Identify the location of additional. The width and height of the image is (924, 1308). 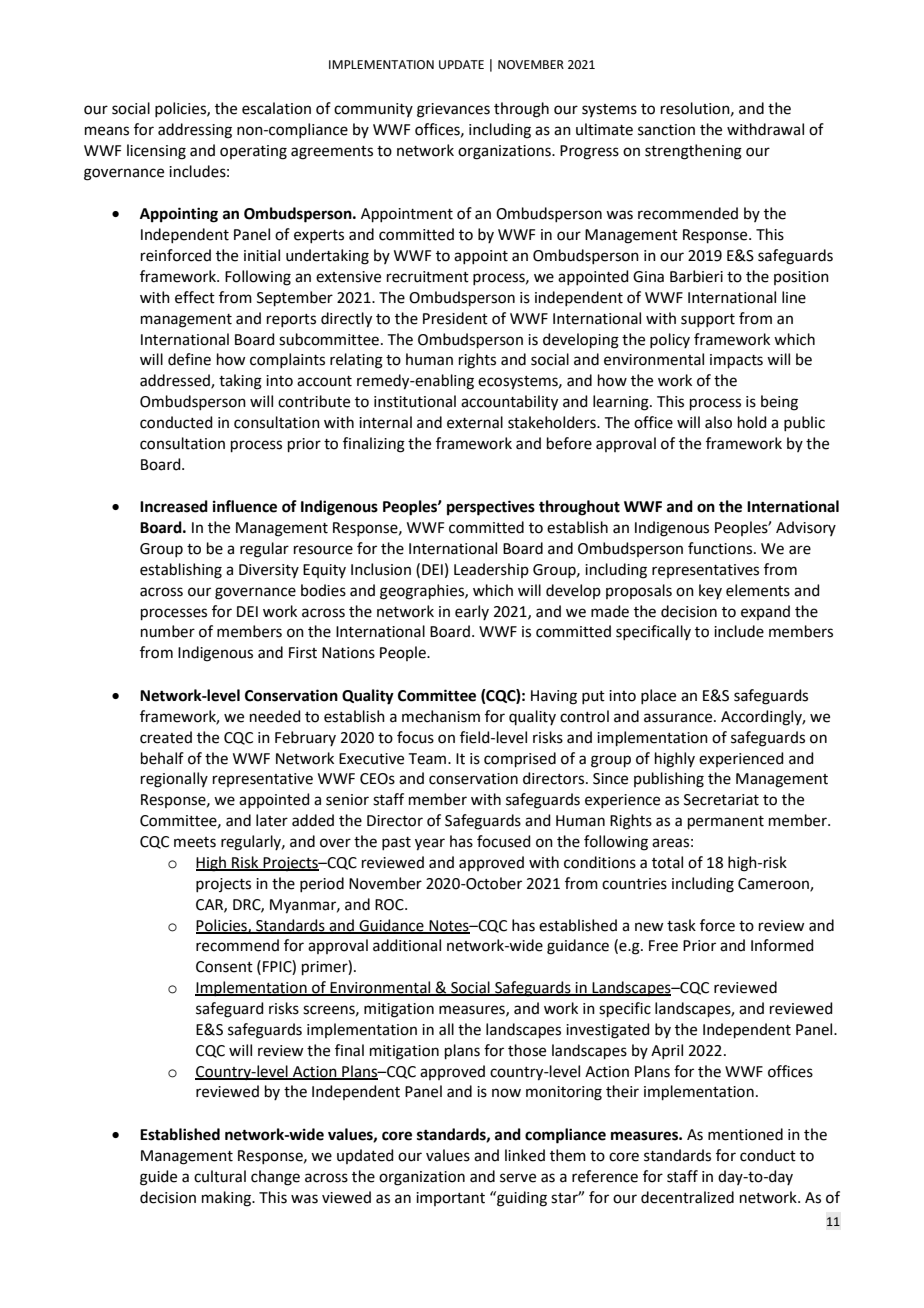
(407, 945).
